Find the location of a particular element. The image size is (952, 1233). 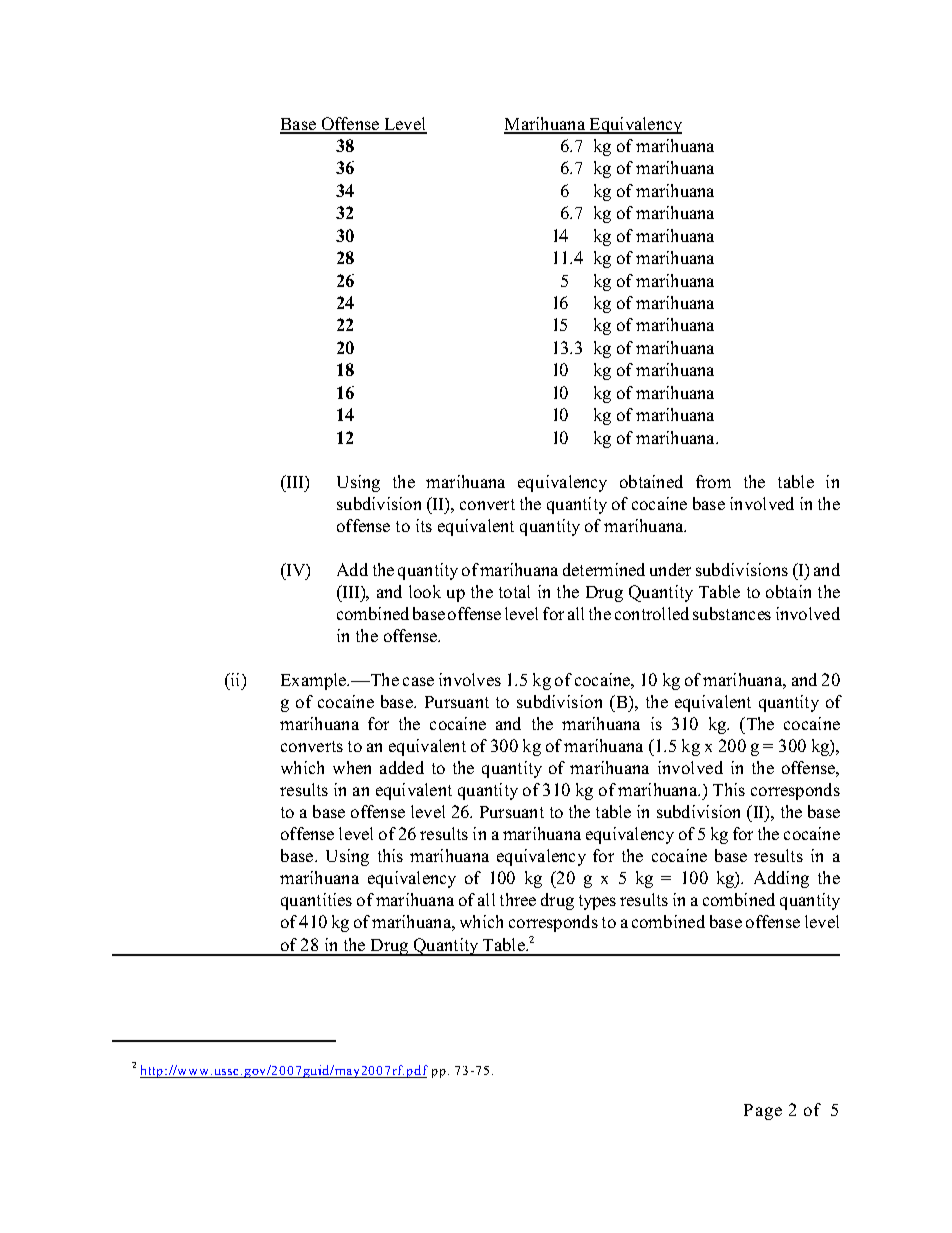

added is located at coordinates (402, 767).
